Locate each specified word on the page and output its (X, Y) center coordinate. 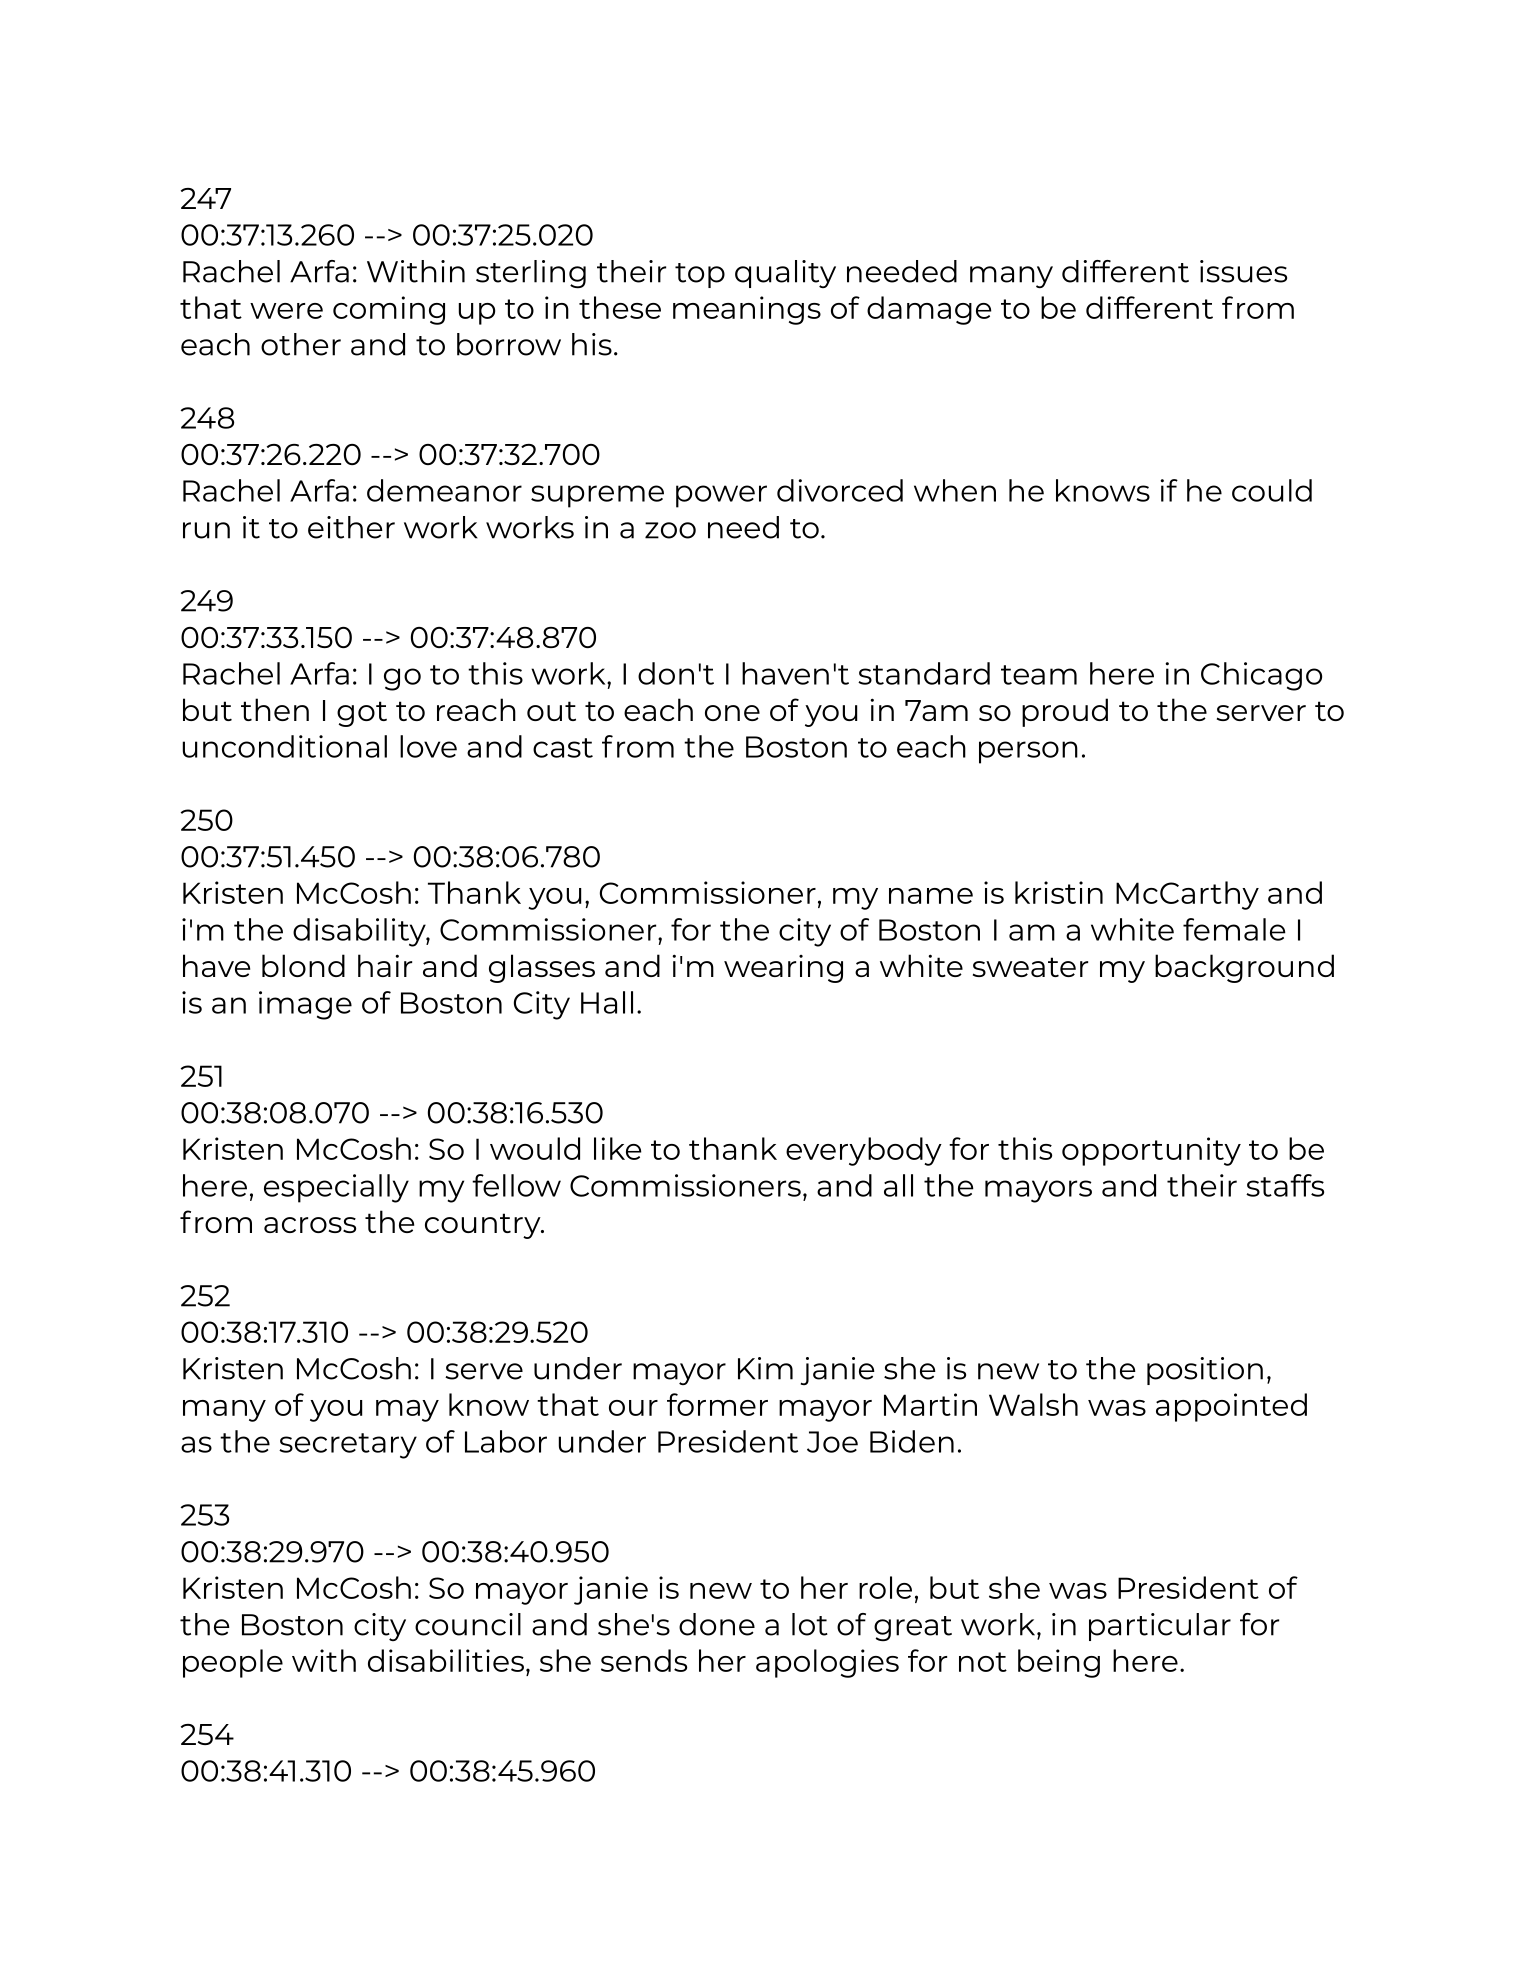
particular (1160, 1627)
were (286, 311)
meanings (747, 310)
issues (1243, 271)
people (233, 1663)
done (717, 1624)
